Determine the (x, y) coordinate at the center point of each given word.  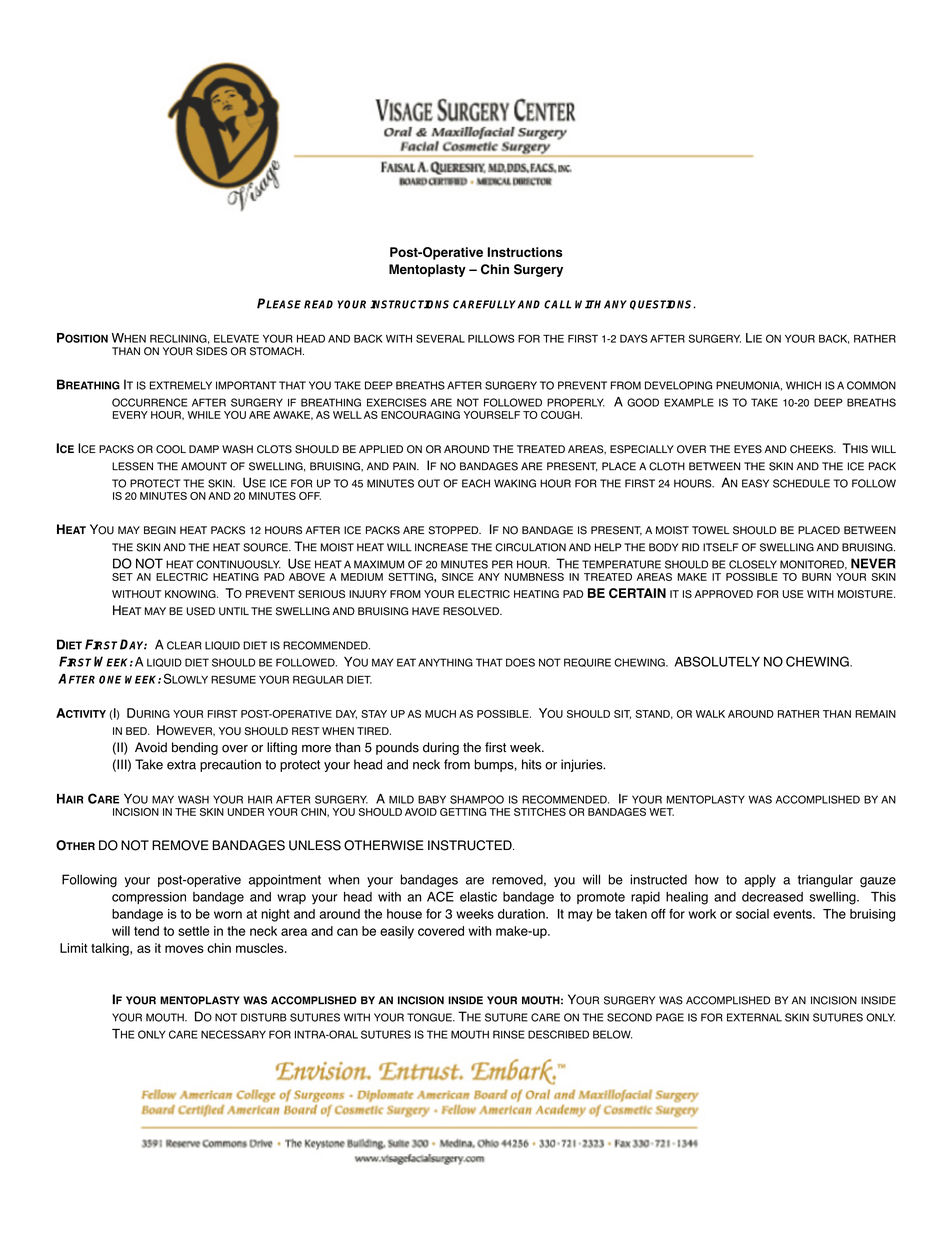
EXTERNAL (754, 1017)
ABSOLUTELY (717, 661)
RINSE (509, 1034)
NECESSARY (233, 1034)
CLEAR (184, 645)
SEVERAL (440, 338)
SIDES (211, 351)
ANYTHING (445, 662)
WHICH (803, 385)
